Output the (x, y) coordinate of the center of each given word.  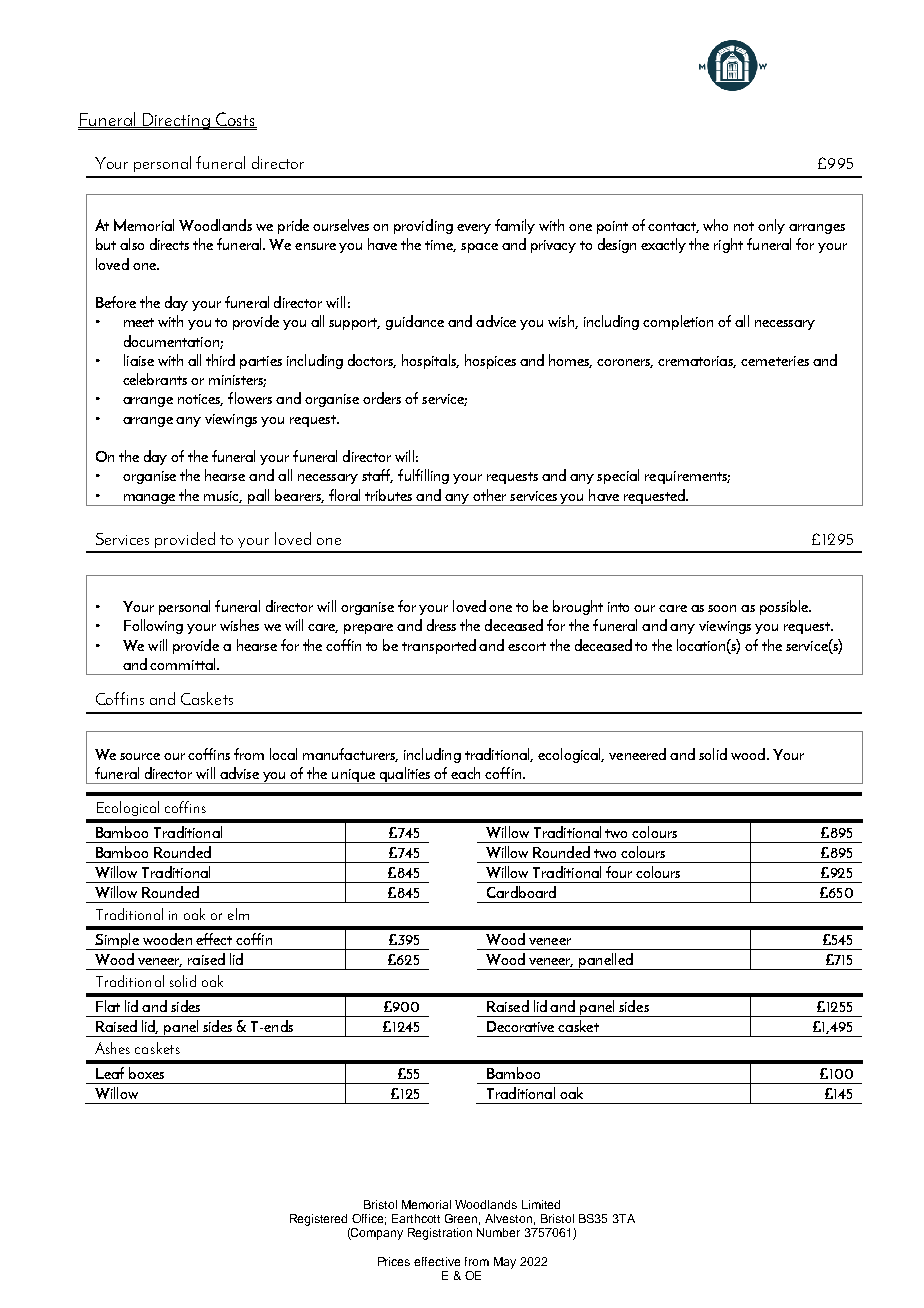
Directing (176, 121)
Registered (318, 1220)
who (715, 225)
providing (423, 226)
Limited (541, 1204)
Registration (440, 1234)
